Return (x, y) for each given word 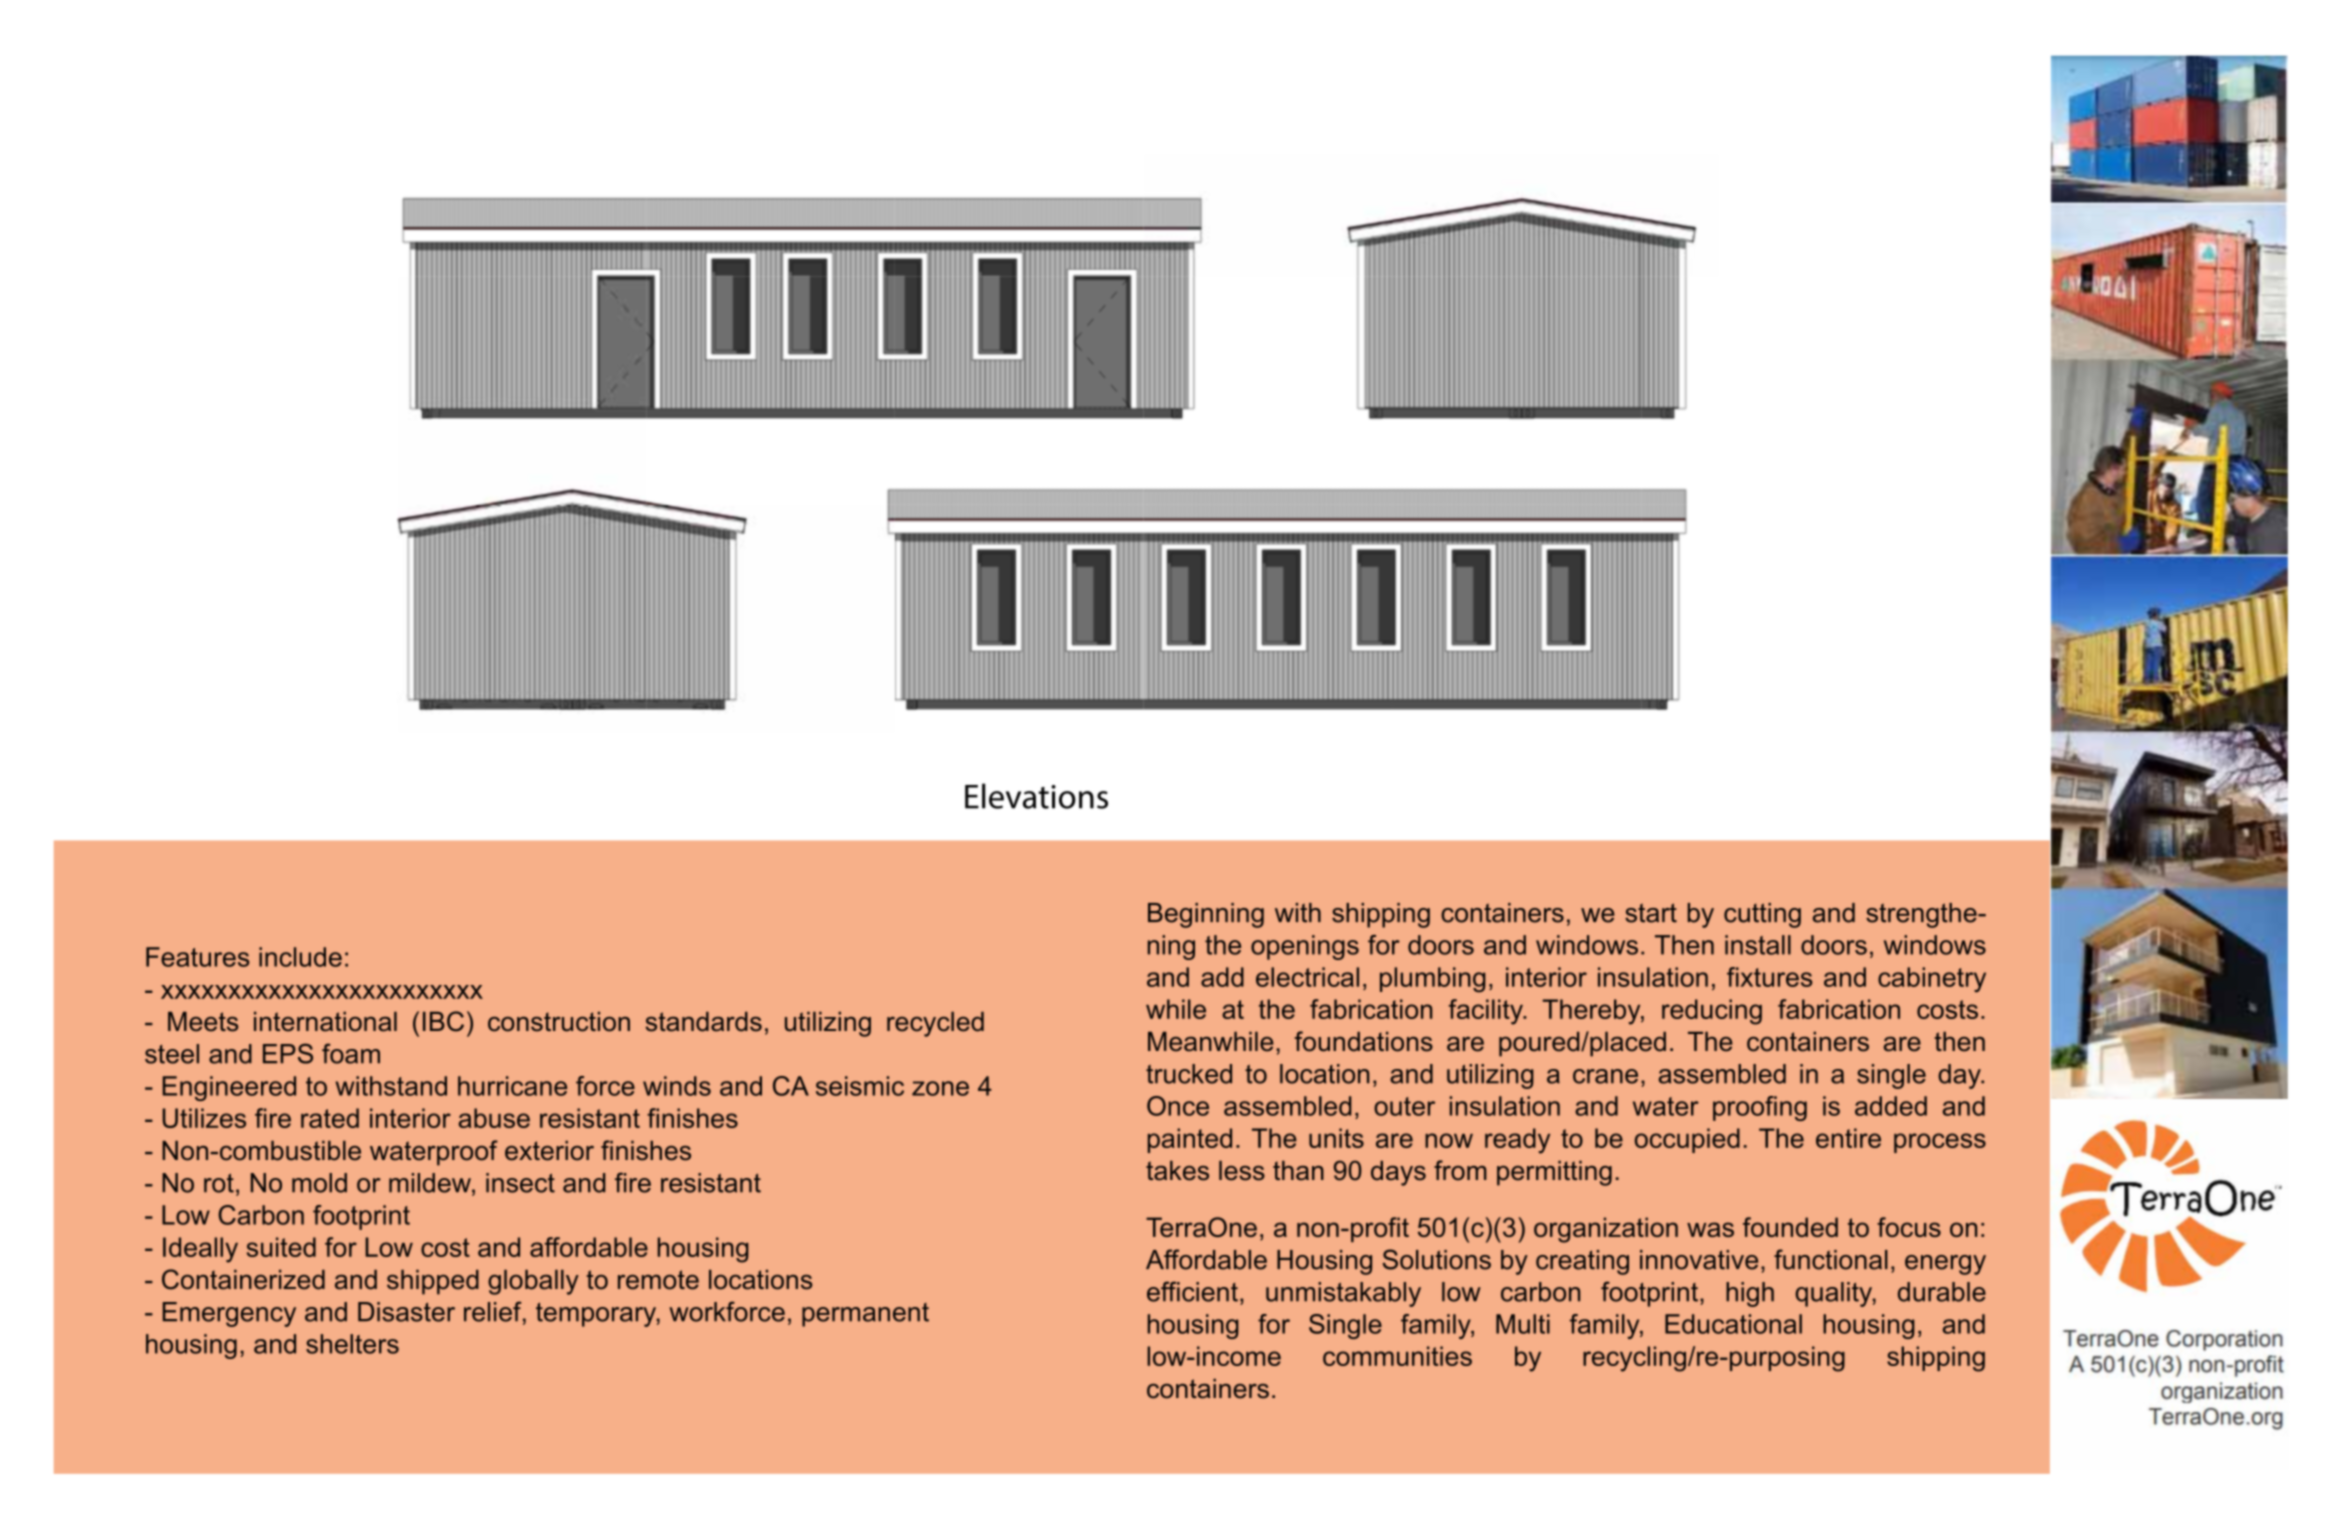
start (1651, 913)
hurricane (512, 1086)
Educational (1733, 1324)
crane (1605, 1076)
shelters (352, 1344)
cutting (1762, 915)
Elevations (1036, 796)
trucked (1189, 1074)
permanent (865, 1315)
